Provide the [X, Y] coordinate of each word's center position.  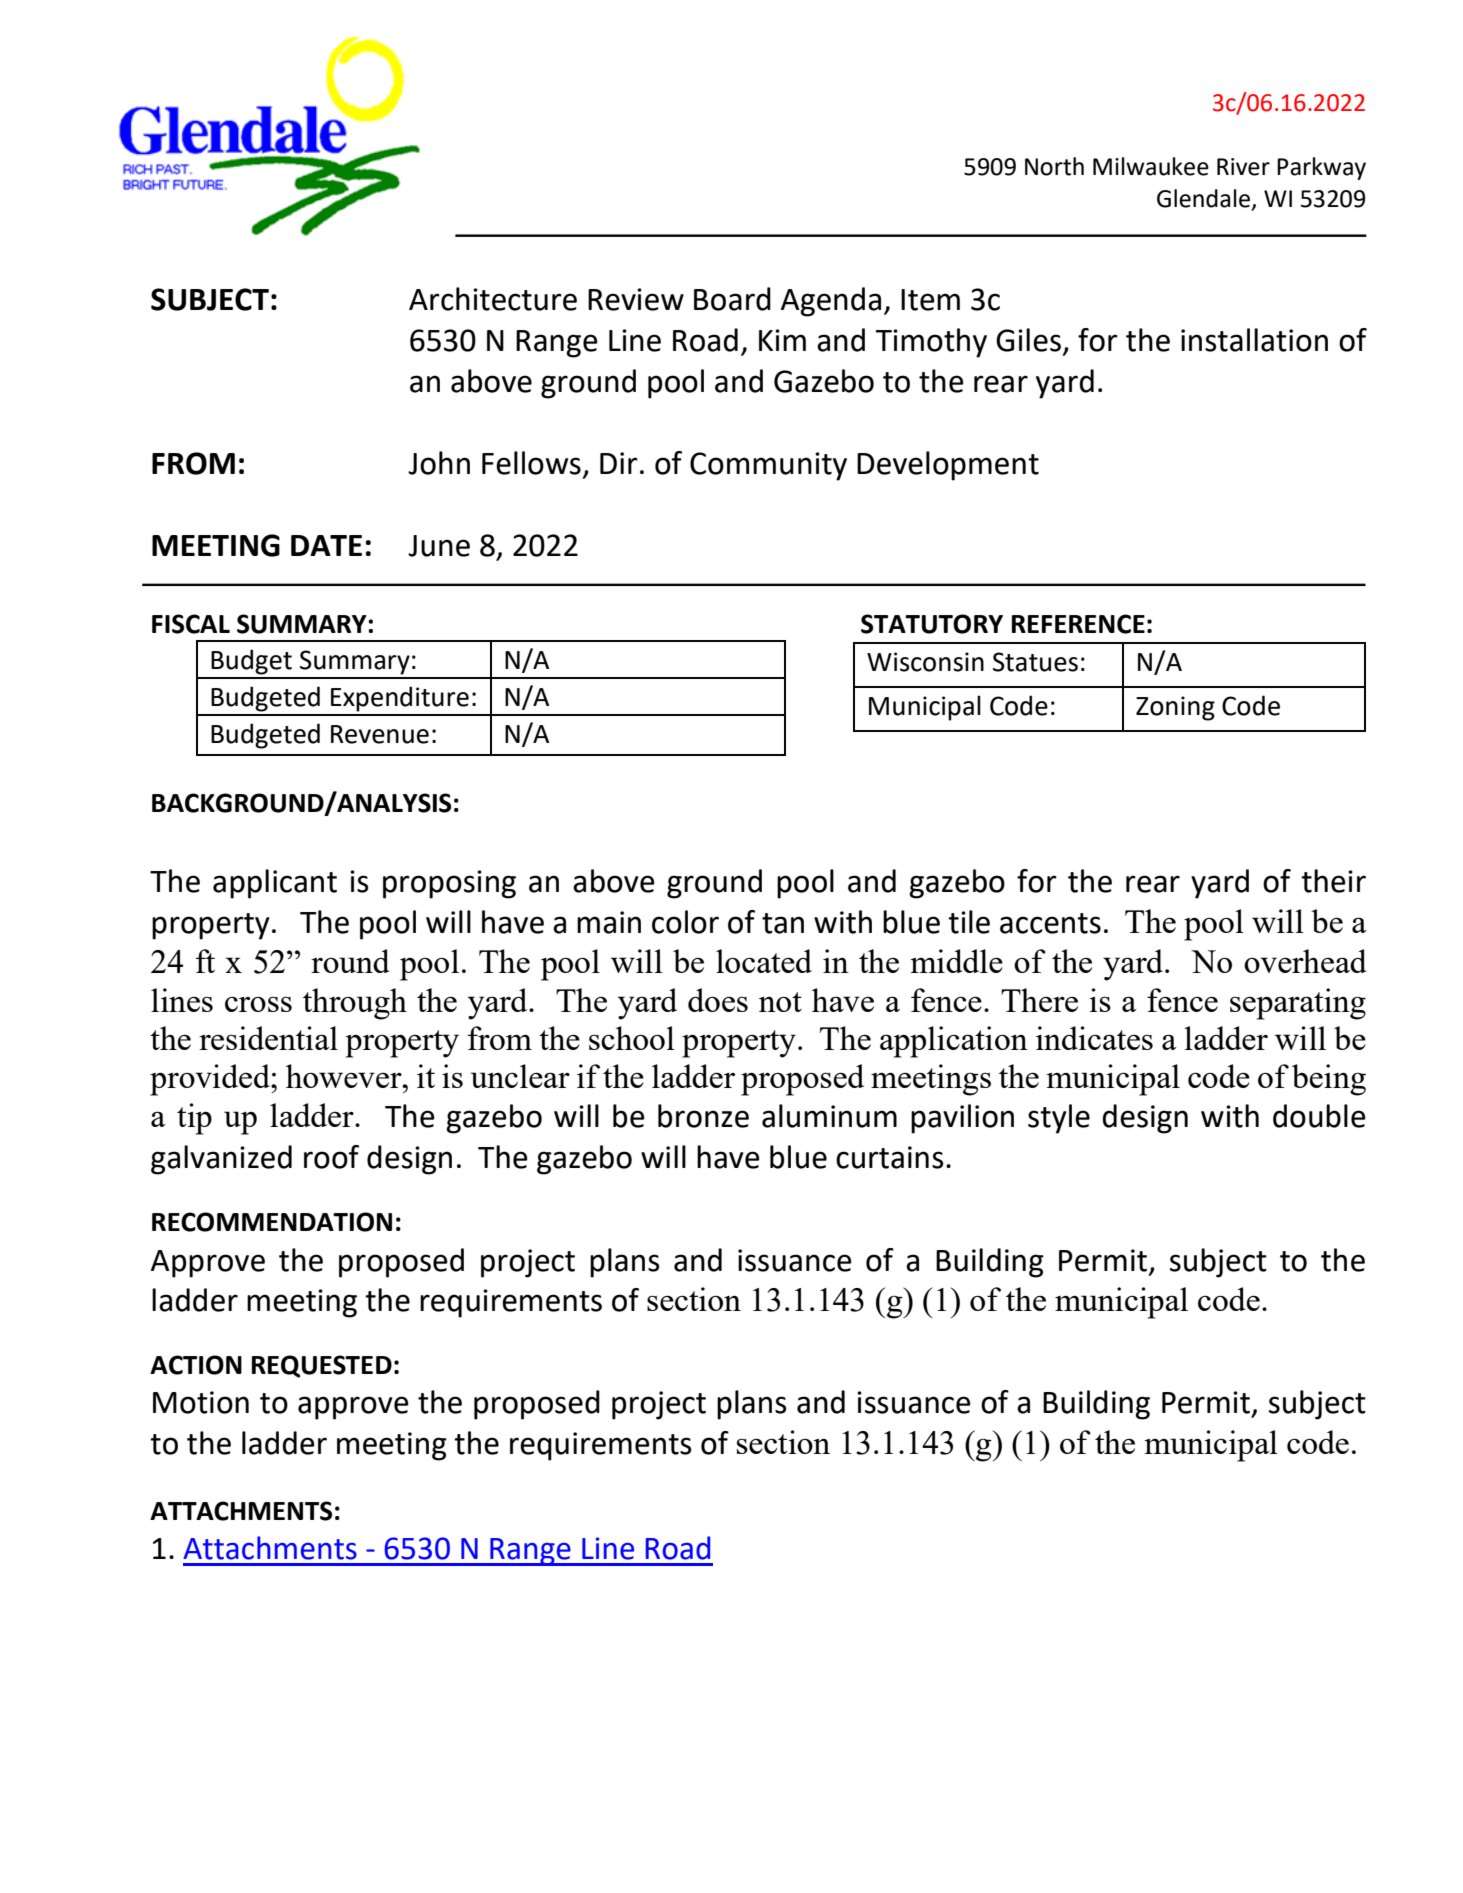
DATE [326, 545]
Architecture [493, 299]
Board [732, 299]
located [764, 961]
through [355, 1004]
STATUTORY [932, 624]
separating [1298, 1004]
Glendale [1203, 198]
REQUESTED [322, 1366]
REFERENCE [1078, 624]
